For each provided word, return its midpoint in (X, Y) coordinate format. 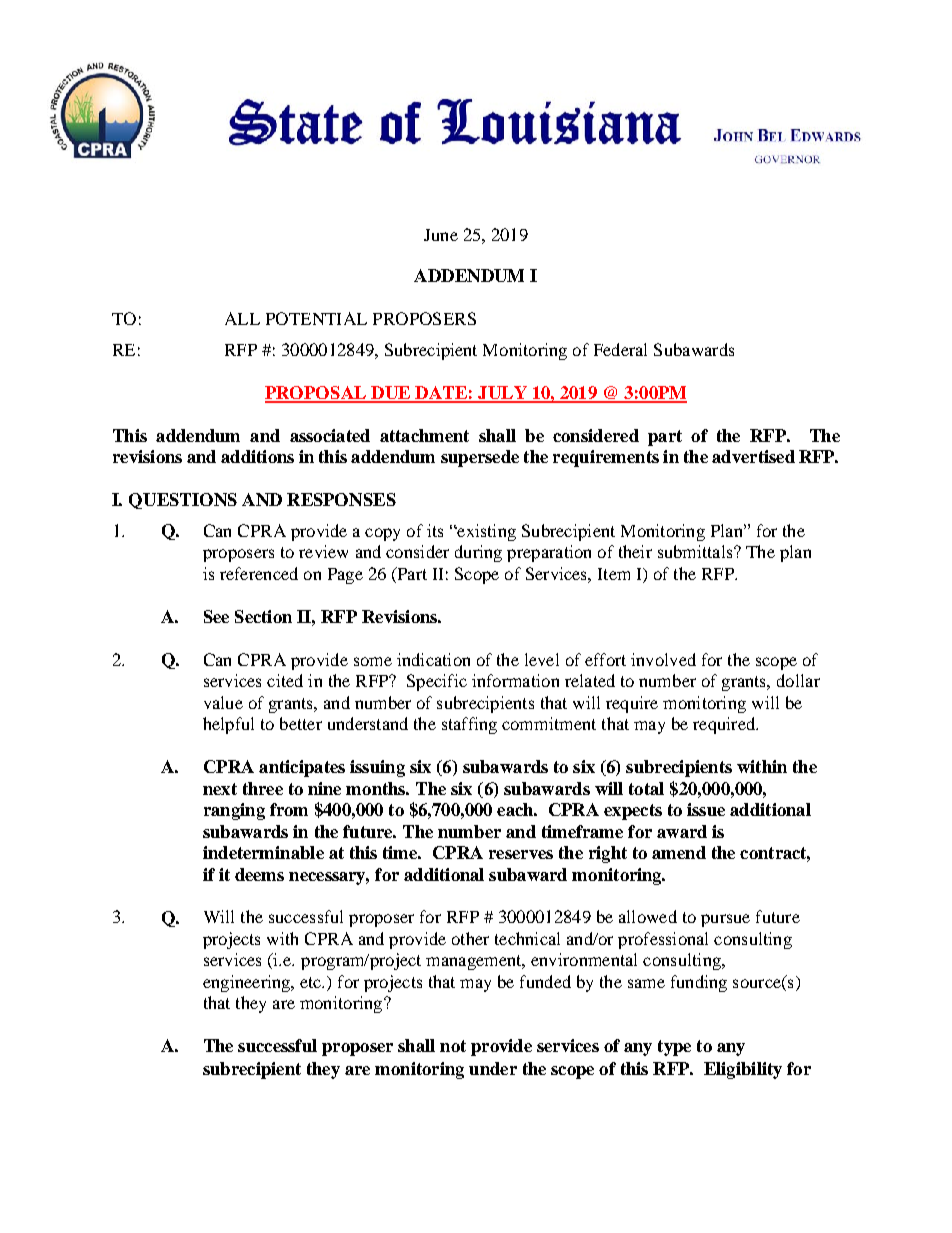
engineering (248, 983)
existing (485, 532)
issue (706, 809)
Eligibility (743, 1070)
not (453, 1046)
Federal (620, 349)
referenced (259, 573)
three (263, 788)
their (635, 551)
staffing (469, 725)
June (441, 235)
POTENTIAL (316, 318)
